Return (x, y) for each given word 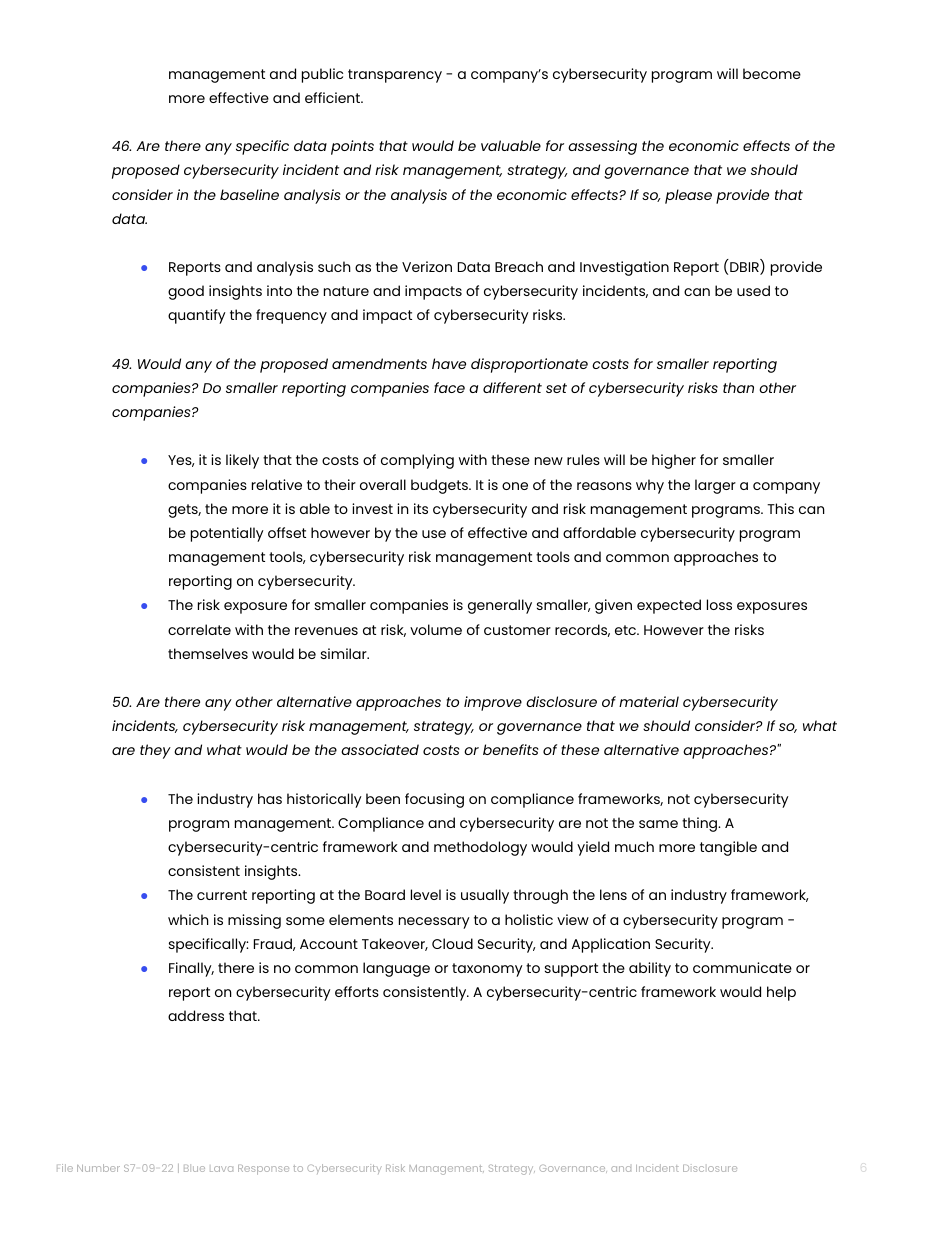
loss (719, 604)
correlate (199, 629)
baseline (249, 194)
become (772, 73)
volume (436, 629)
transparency (395, 76)
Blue (194, 1168)
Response (263, 1170)
